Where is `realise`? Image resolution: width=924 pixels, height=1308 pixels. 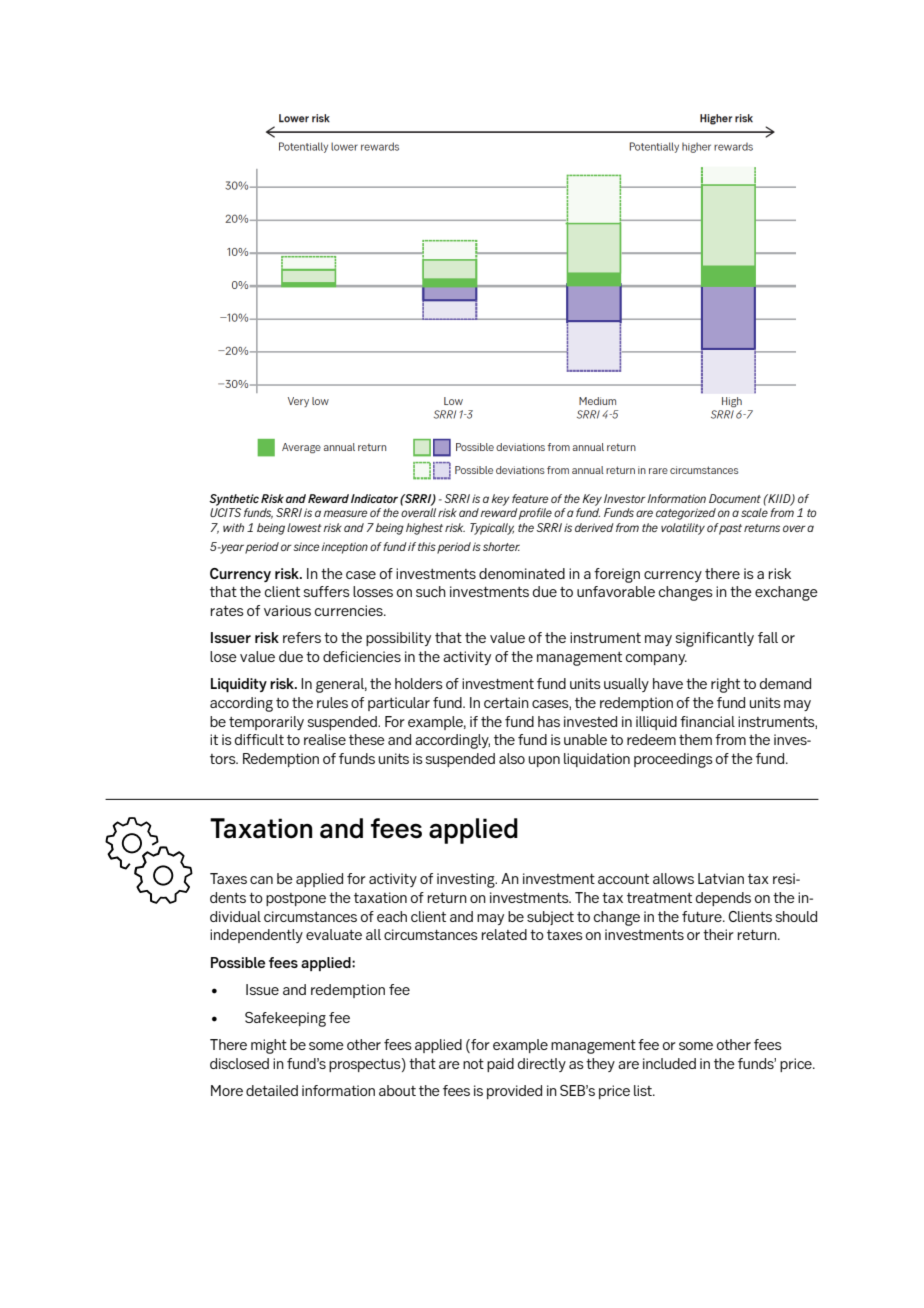 realise is located at coordinates (325, 739).
